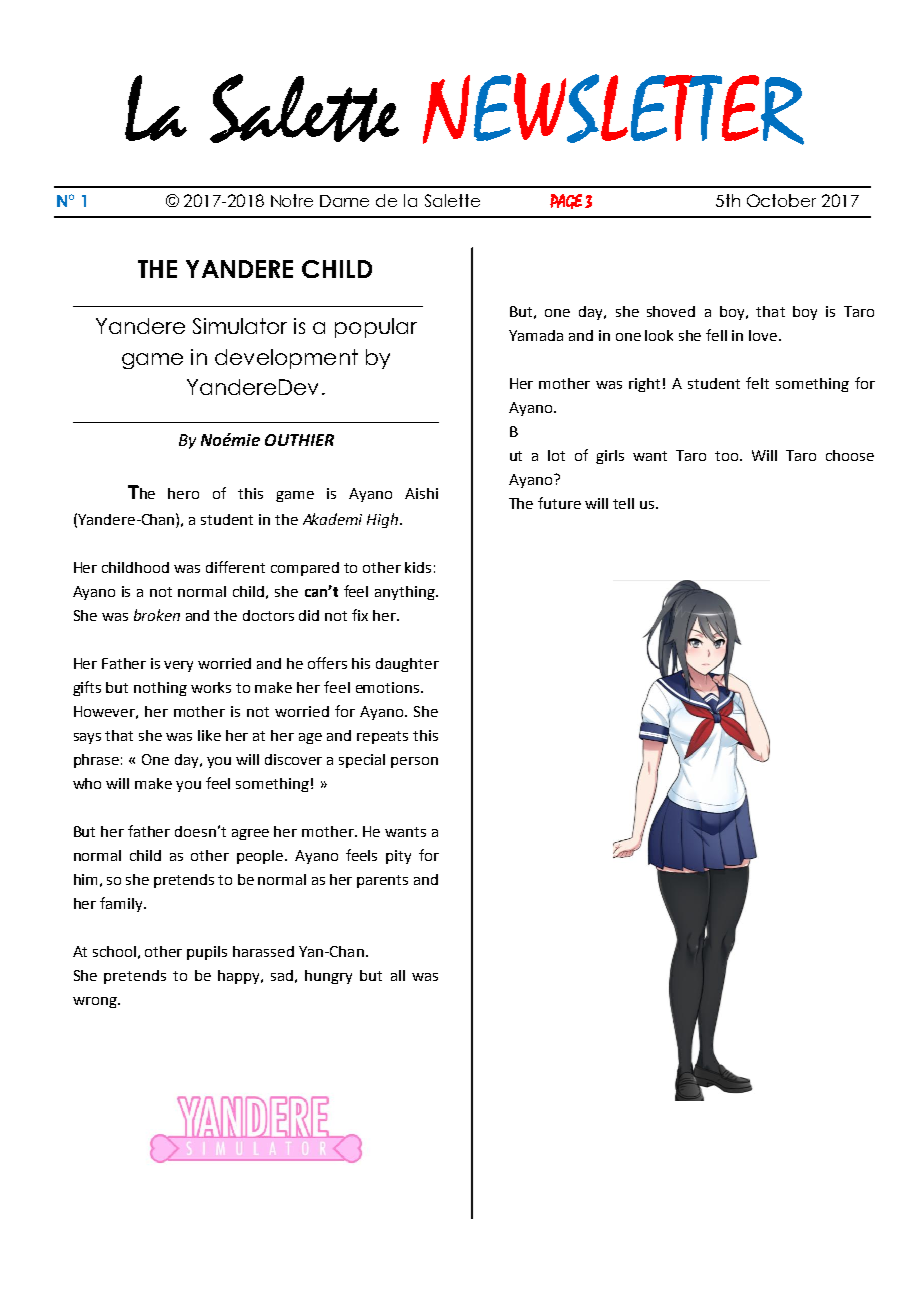 The width and height of the screenshot is (924, 1308). I want to click on very, so click(178, 666).
